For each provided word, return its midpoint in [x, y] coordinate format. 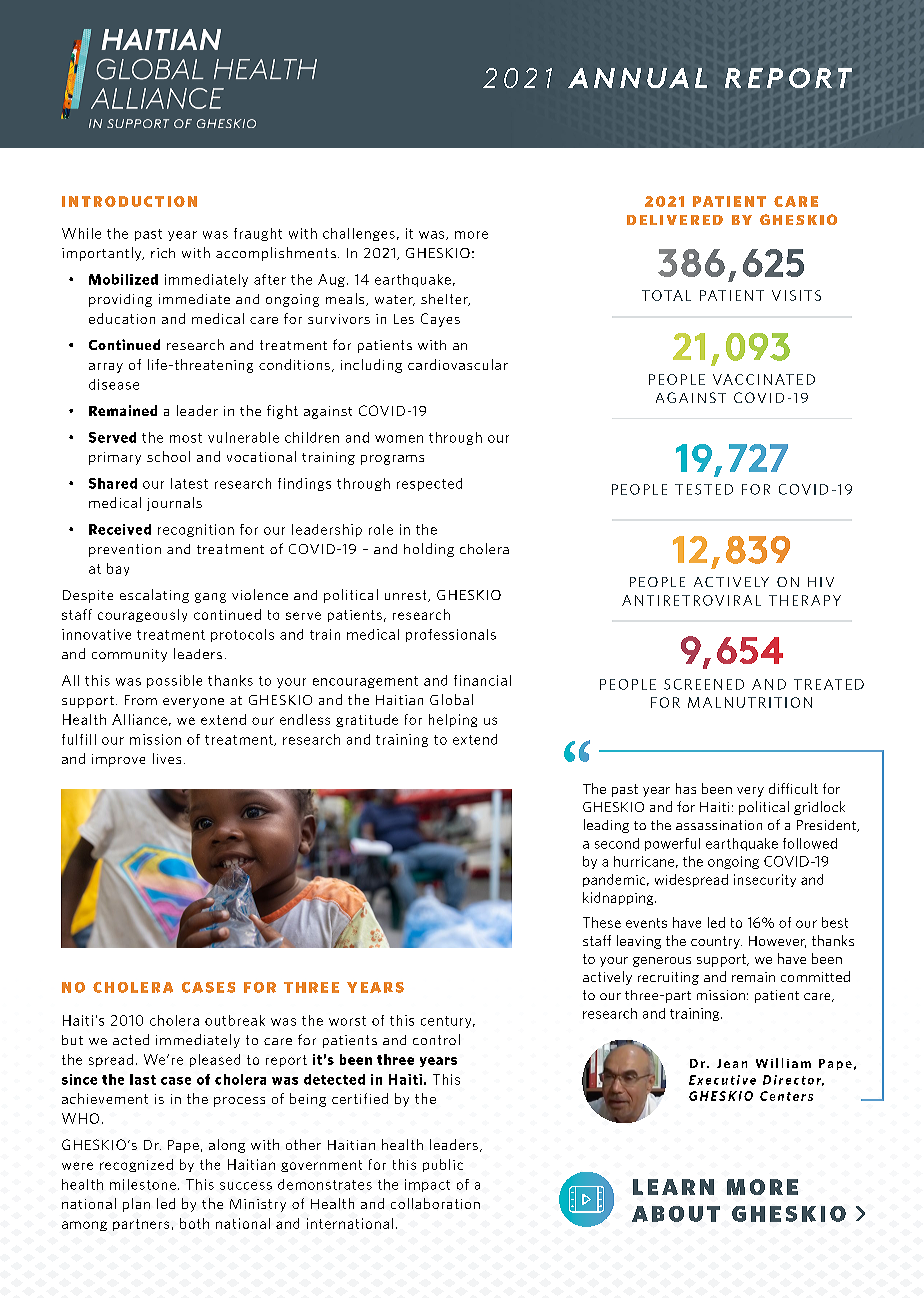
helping [453, 720]
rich [163, 253]
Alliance [139, 719]
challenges [359, 234]
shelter [445, 300]
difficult [793, 788]
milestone [143, 1184]
